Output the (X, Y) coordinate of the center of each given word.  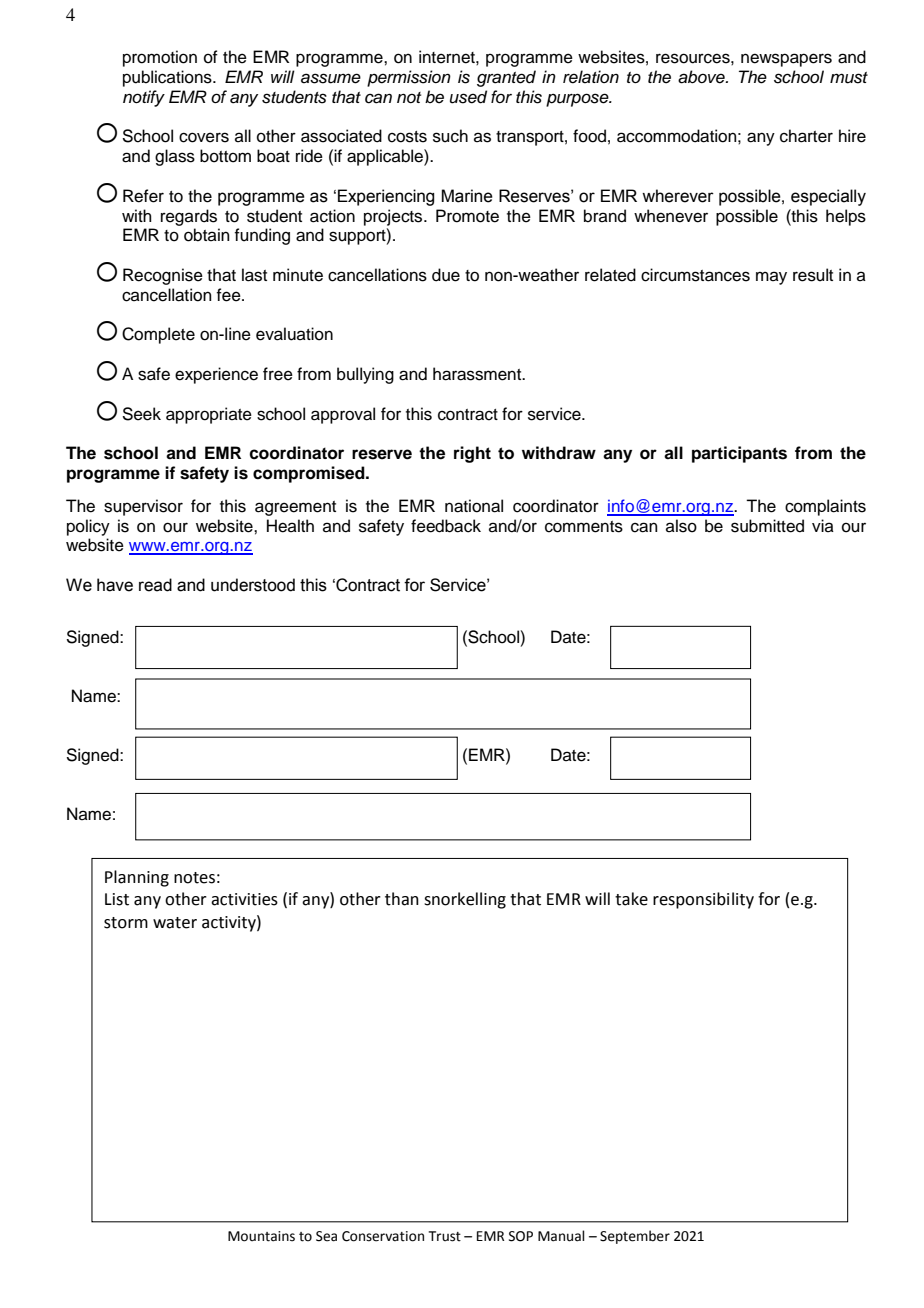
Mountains (261, 1236)
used (468, 97)
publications (168, 78)
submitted (767, 526)
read (155, 585)
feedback (446, 526)
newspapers (786, 60)
